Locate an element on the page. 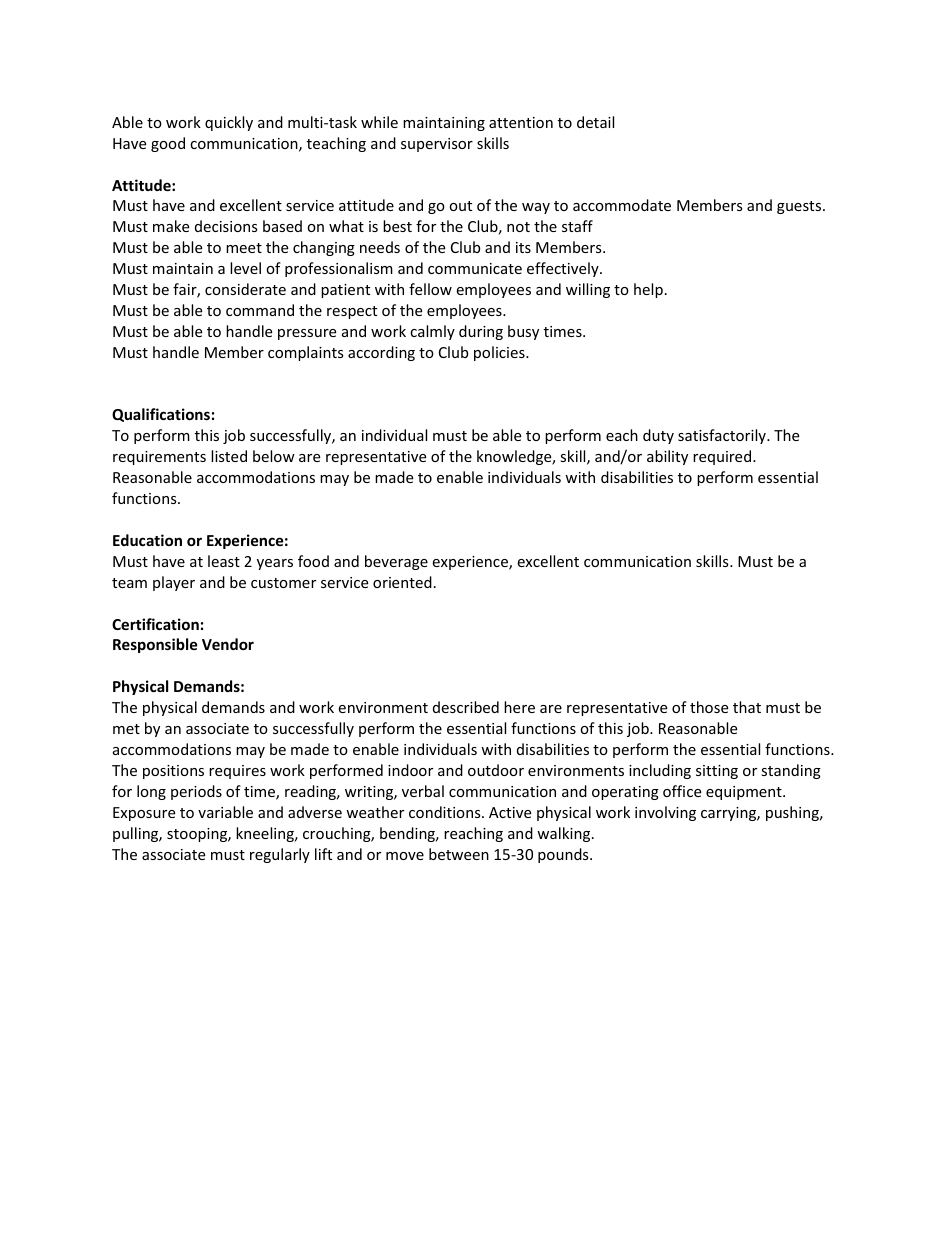 Image resolution: width=952 pixels, height=1233 pixels. detail is located at coordinates (595, 122).
